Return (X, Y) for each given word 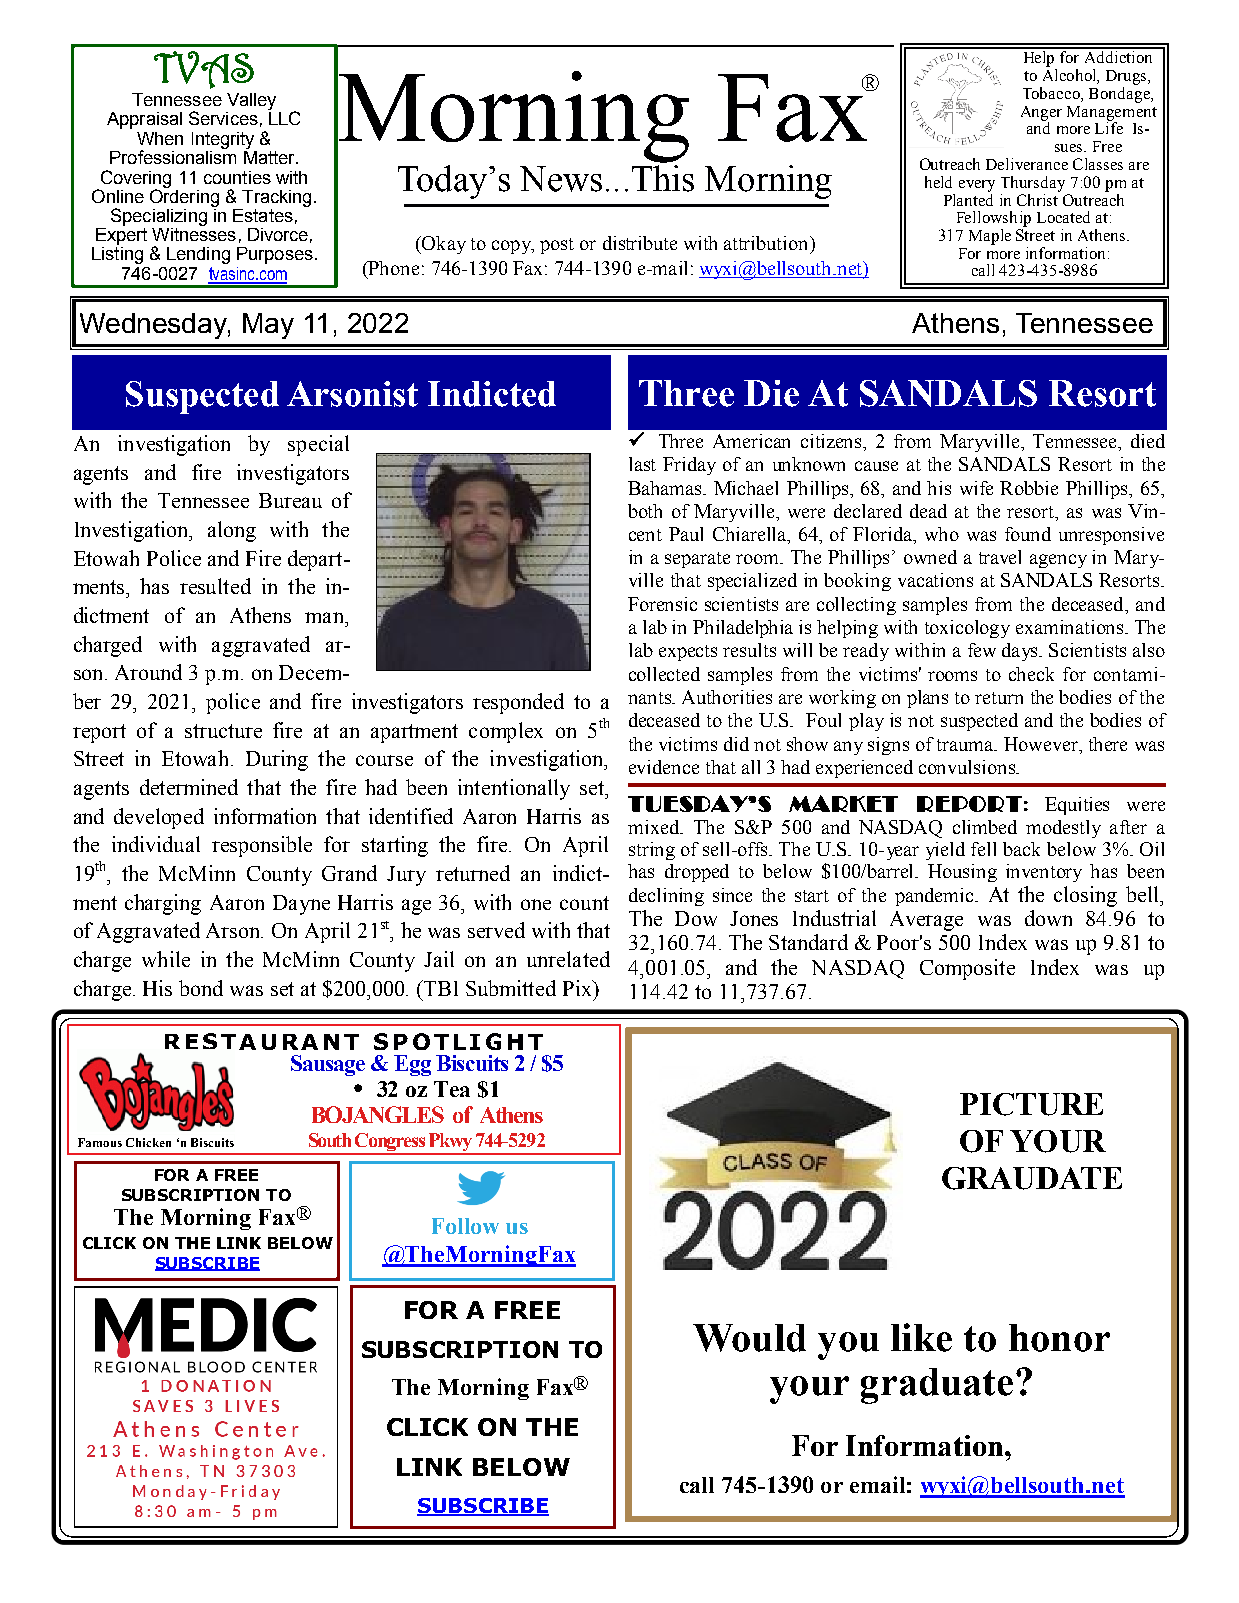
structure (223, 731)
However (1042, 744)
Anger (1041, 114)
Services (223, 118)
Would (749, 1338)
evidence (664, 767)
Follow (465, 1226)
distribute (640, 243)
